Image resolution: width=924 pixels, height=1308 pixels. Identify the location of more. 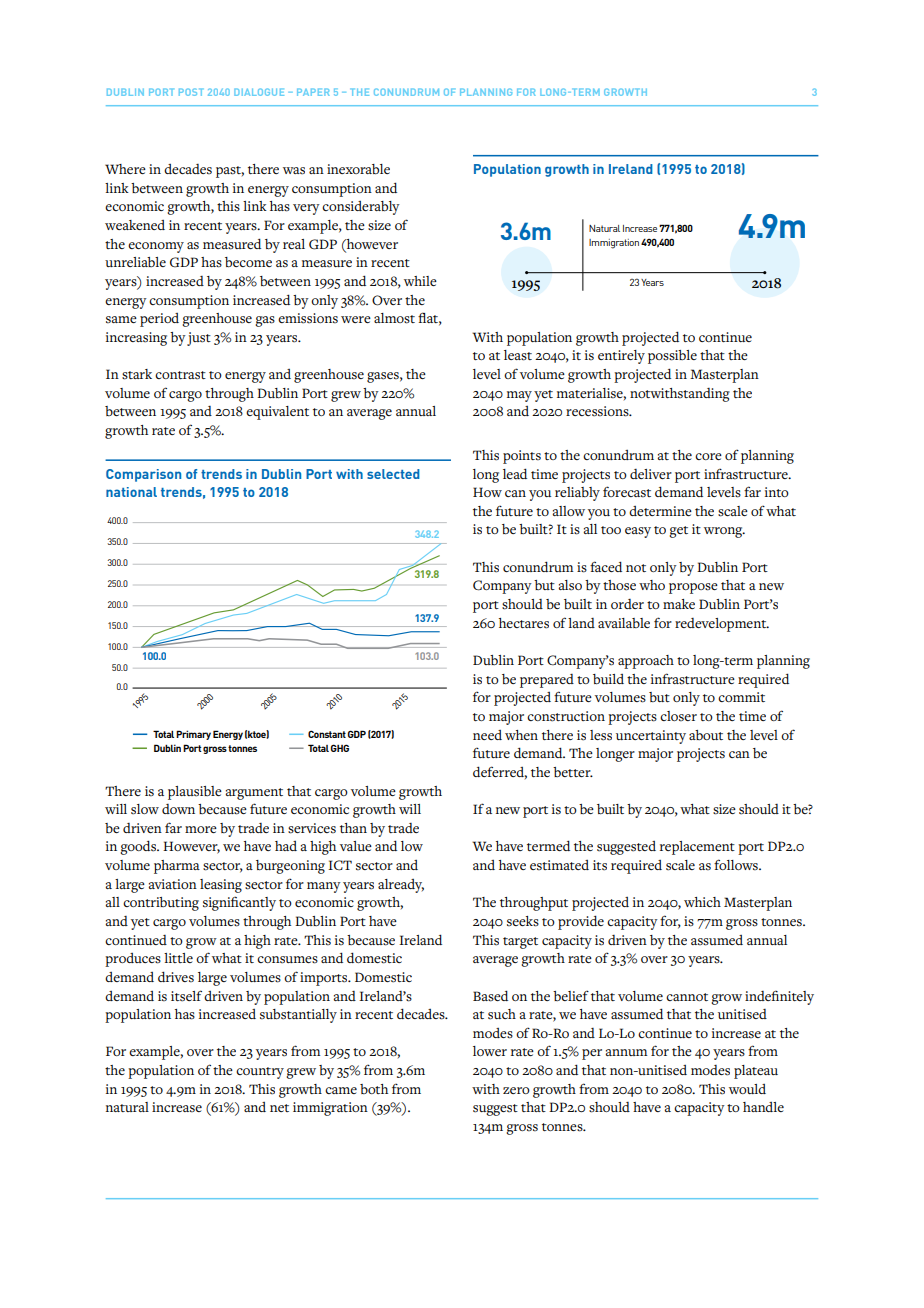
(201, 829).
